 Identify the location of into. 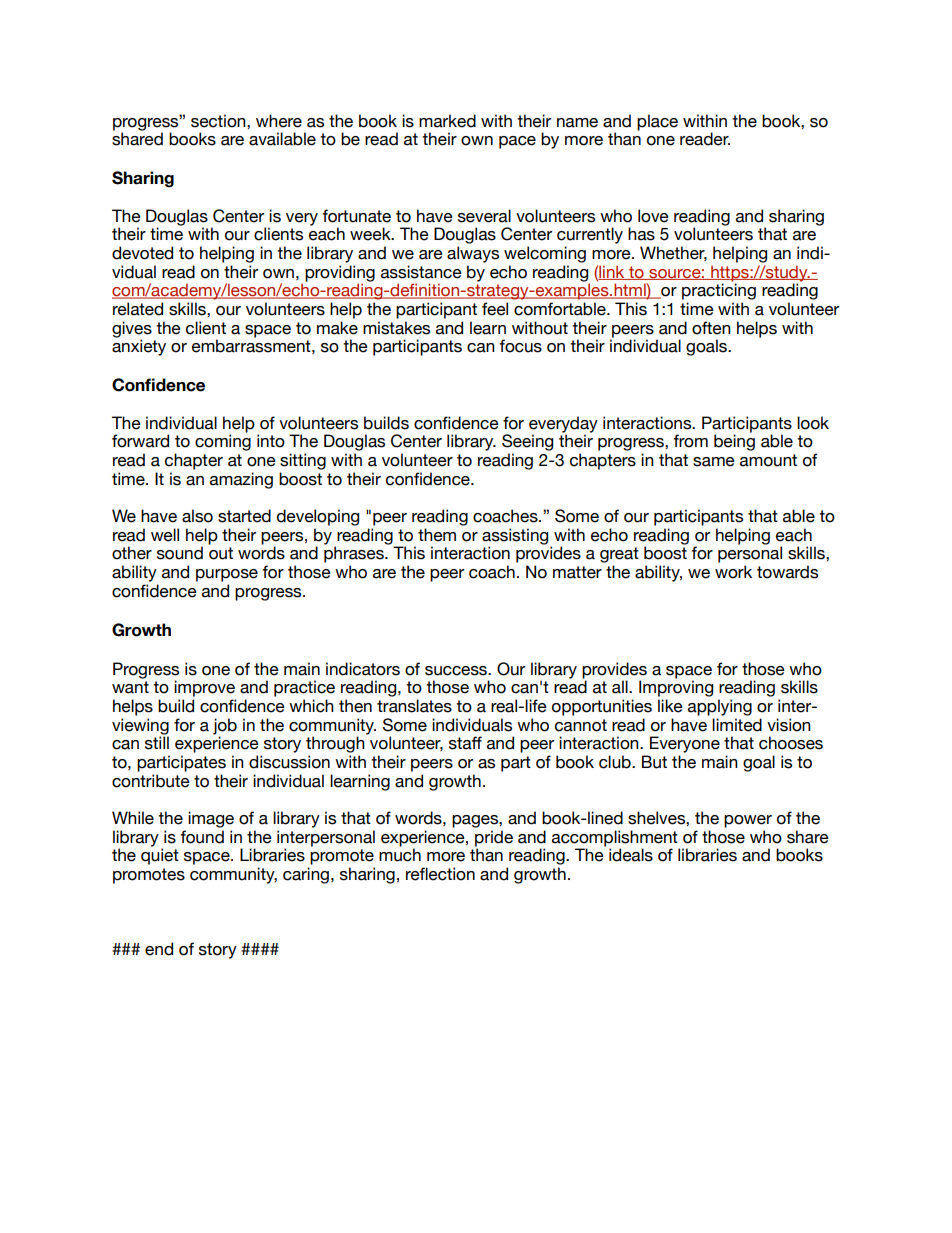
(271, 441).
